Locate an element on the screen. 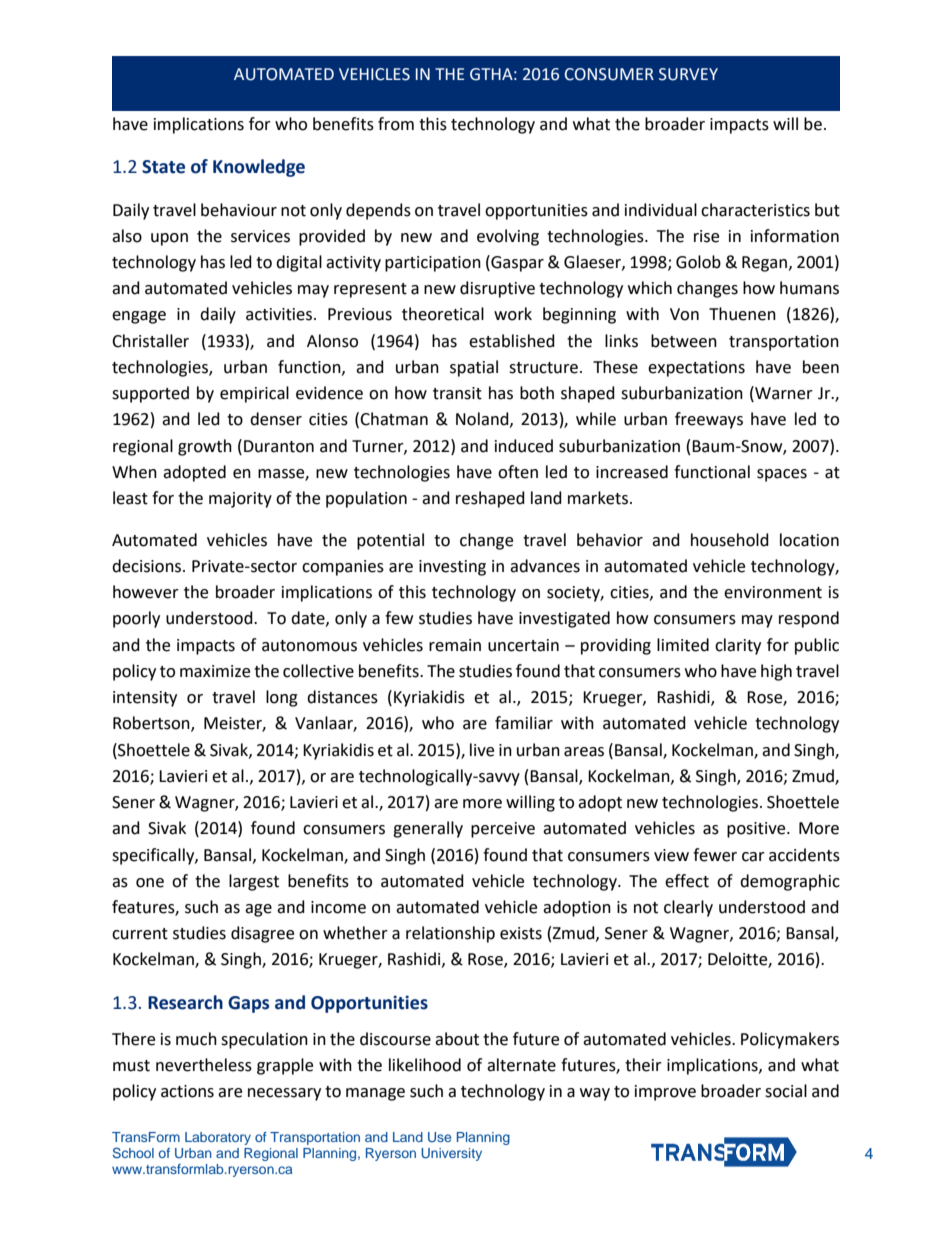 Image resolution: width=952 pixels, height=1233 pixels. car is located at coordinates (753, 857).
